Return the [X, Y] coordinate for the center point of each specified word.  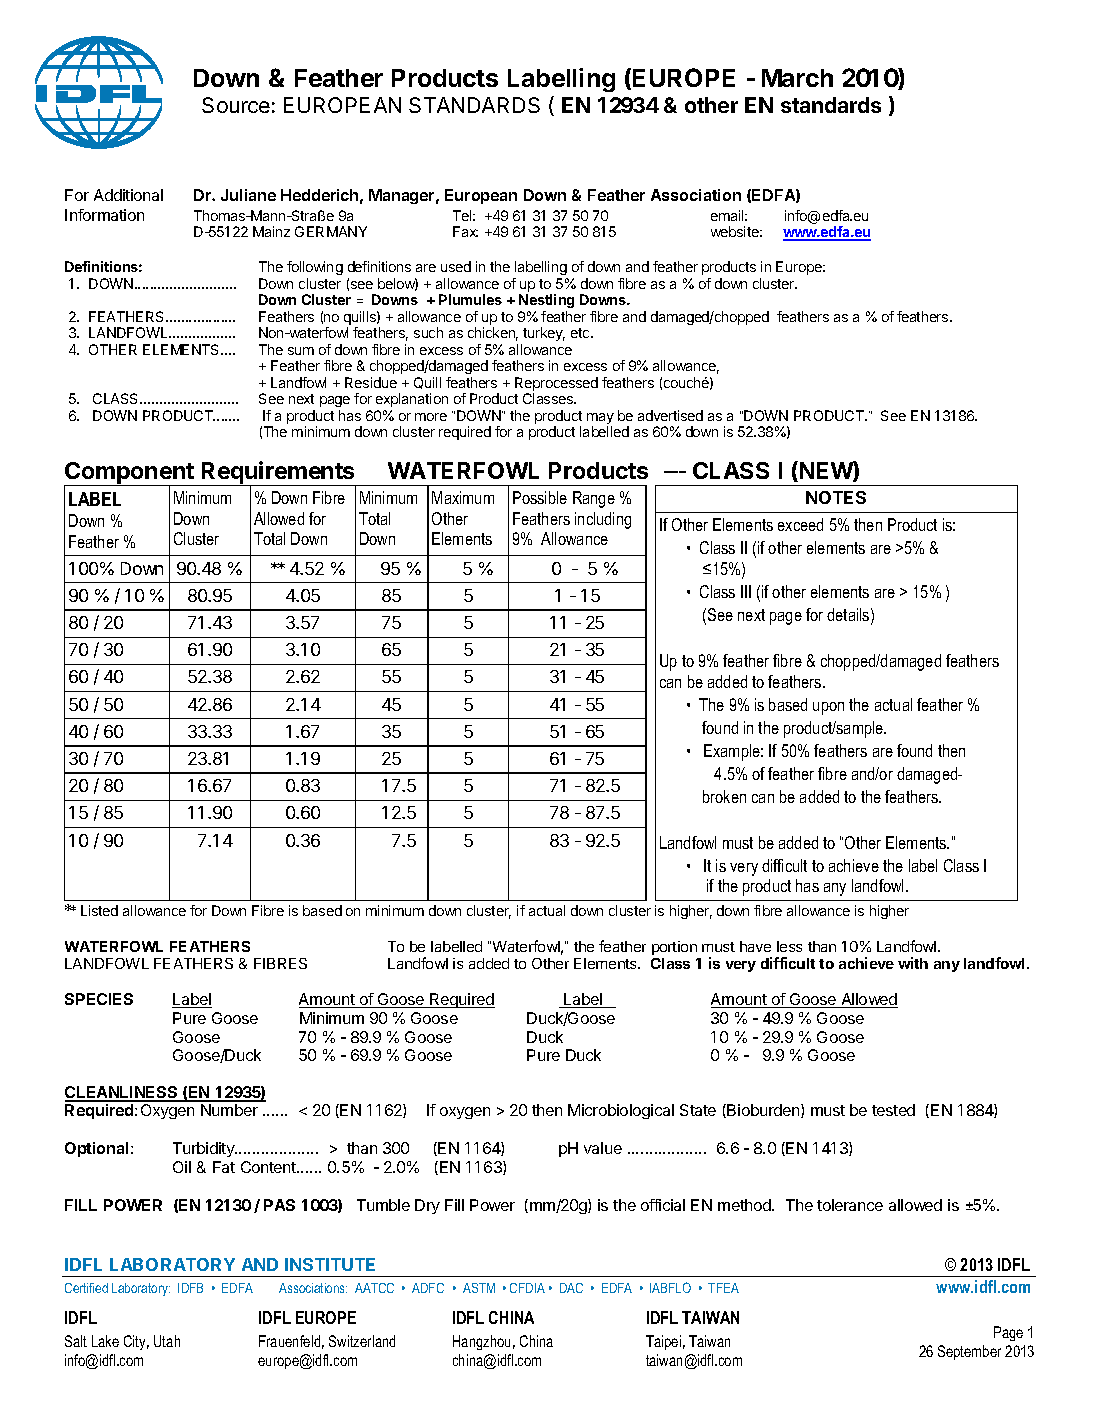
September [969, 1352]
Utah [167, 1341]
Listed [99, 910]
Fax [465, 231]
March [797, 78]
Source [236, 105]
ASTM [479, 1288]
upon [828, 708]
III [746, 591]
